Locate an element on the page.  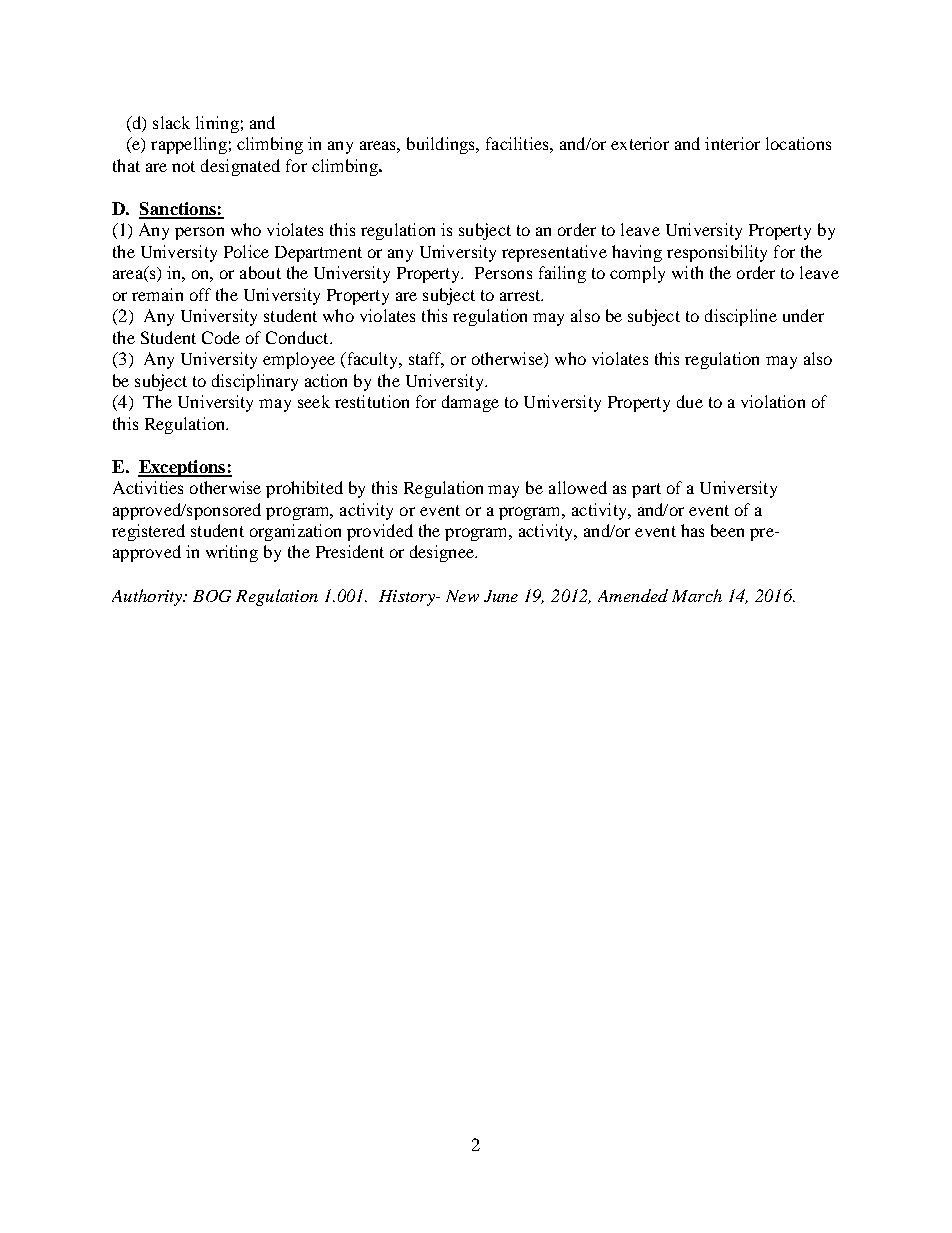
rappelling is located at coordinates (189, 145).
